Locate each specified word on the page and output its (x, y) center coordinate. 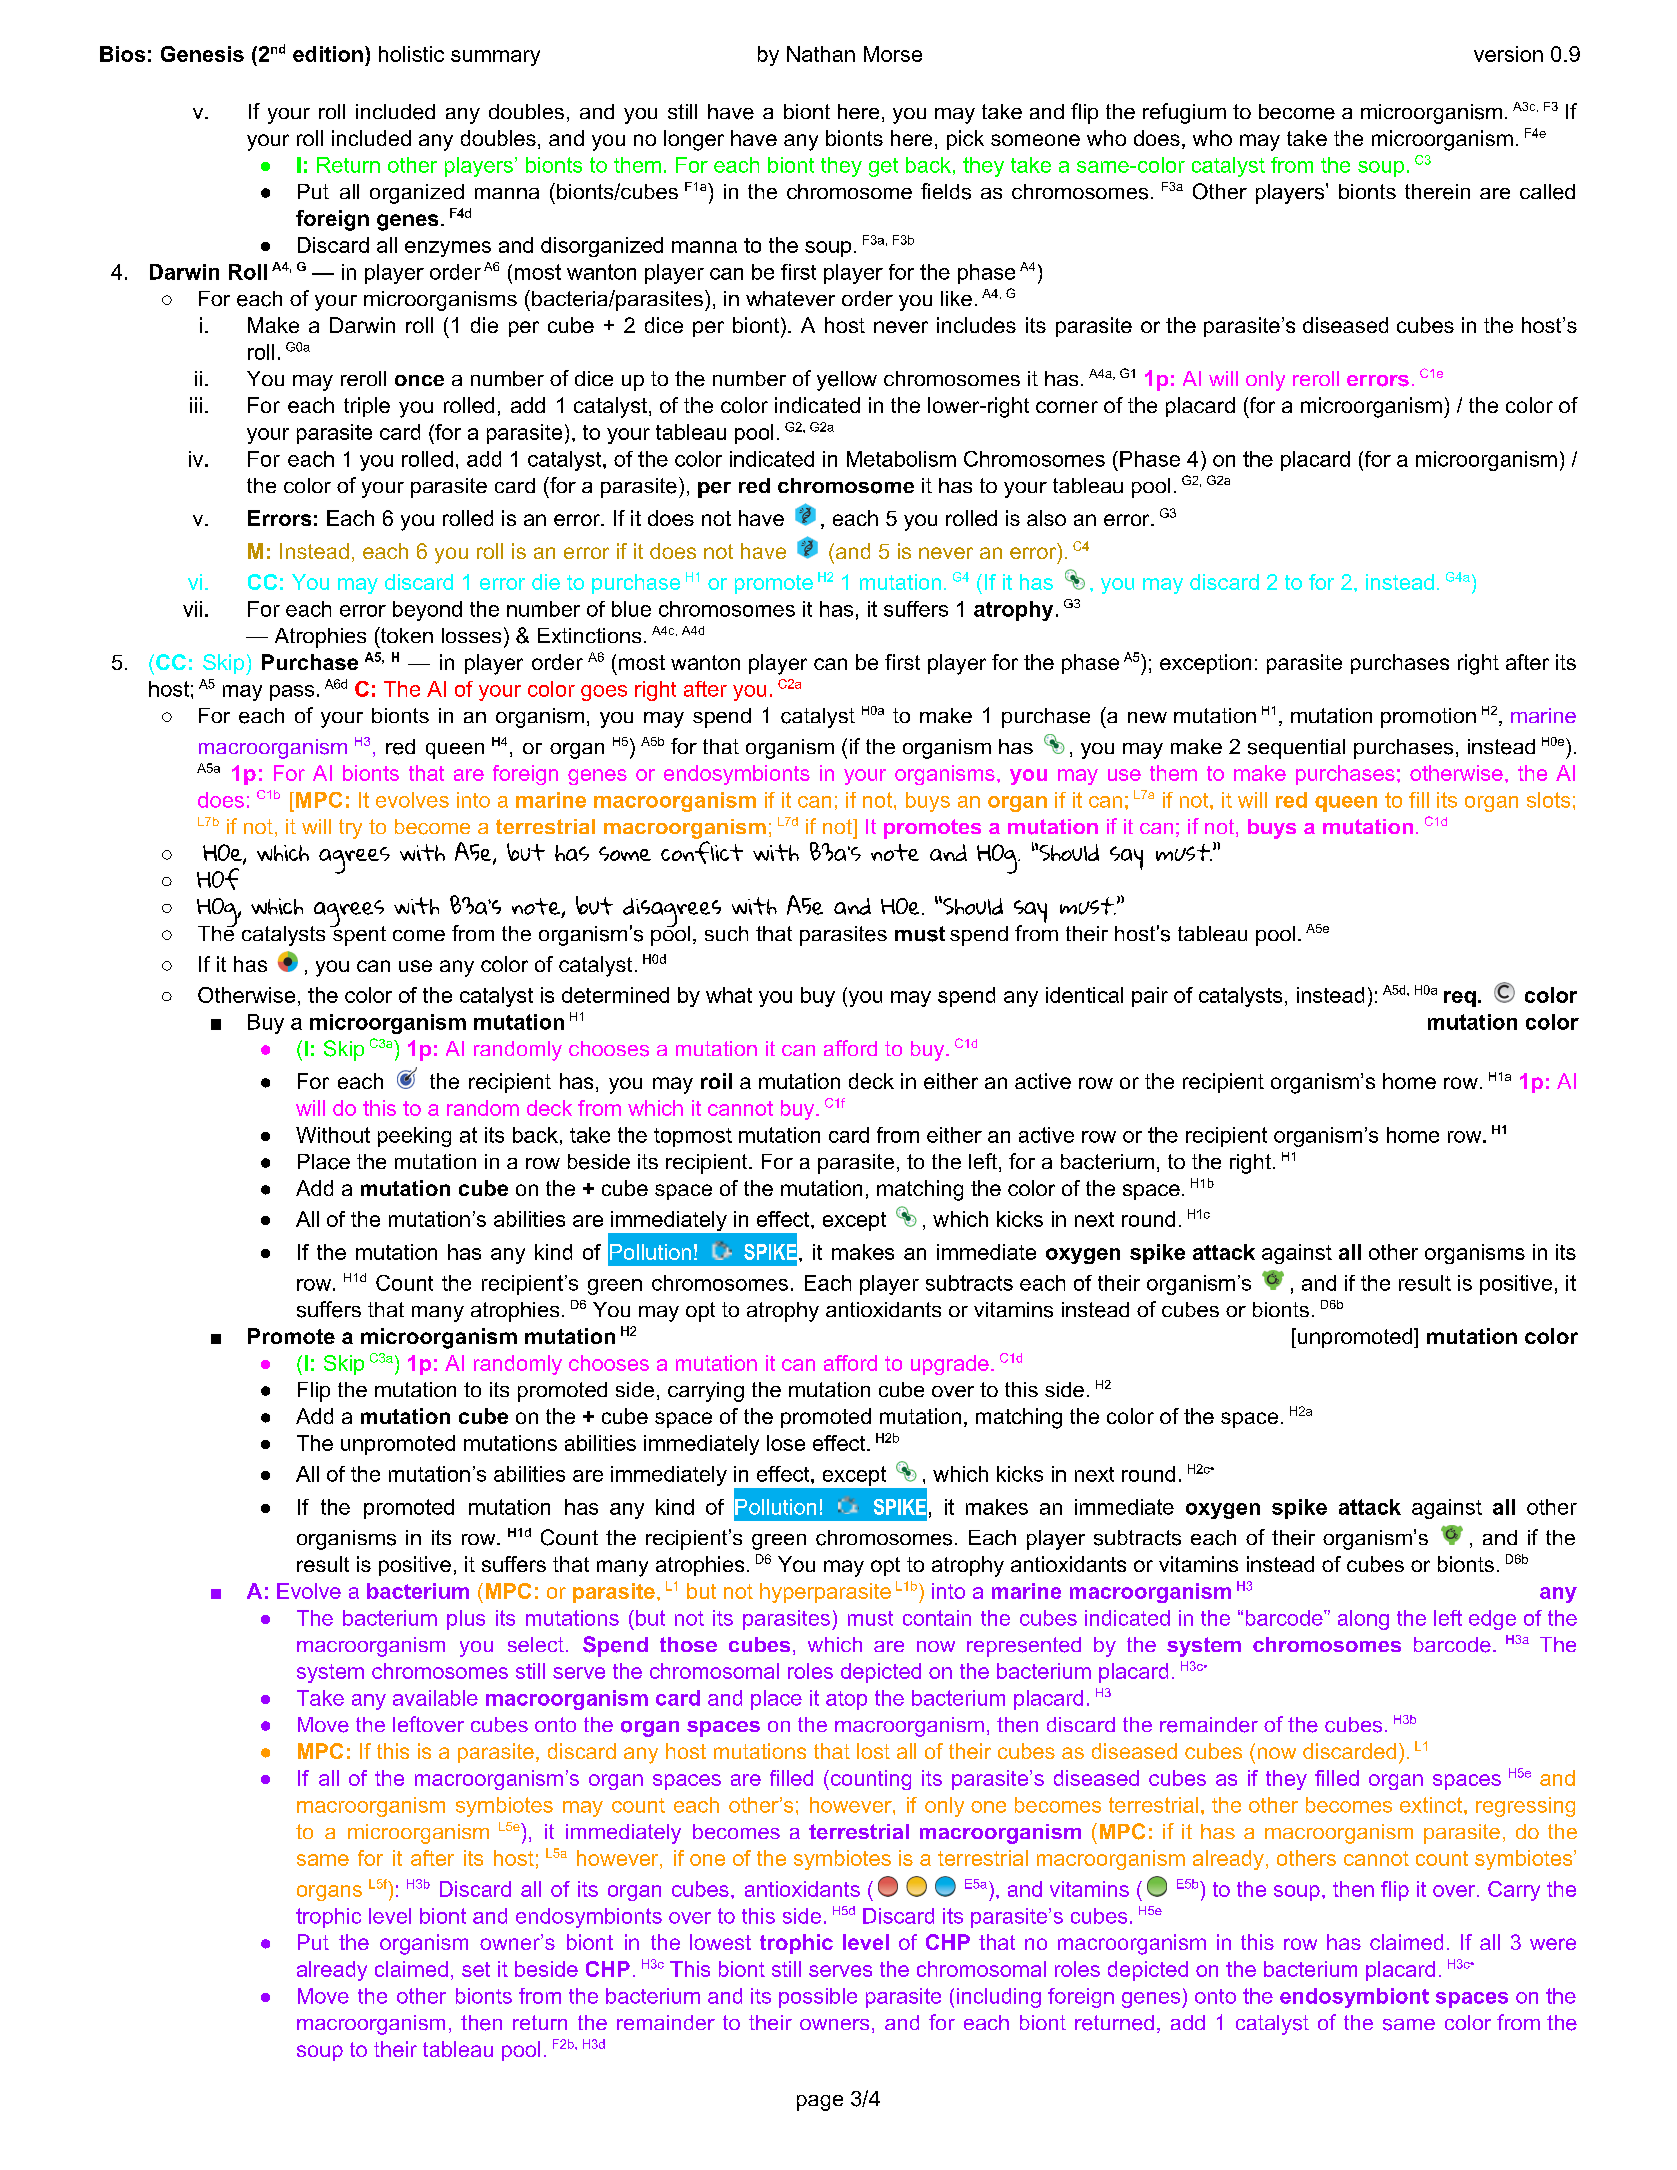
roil (716, 1081)
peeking (414, 1137)
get (883, 167)
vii (192, 609)
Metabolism (901, 459)
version (1508, 54)
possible (818, 1998)
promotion (1428, 718)
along (1363, 1620)
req (1460, 999)
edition (328, 54)
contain (937, 1618)
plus (466, 1620)
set (476, 1969)
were (1553, 1944)
